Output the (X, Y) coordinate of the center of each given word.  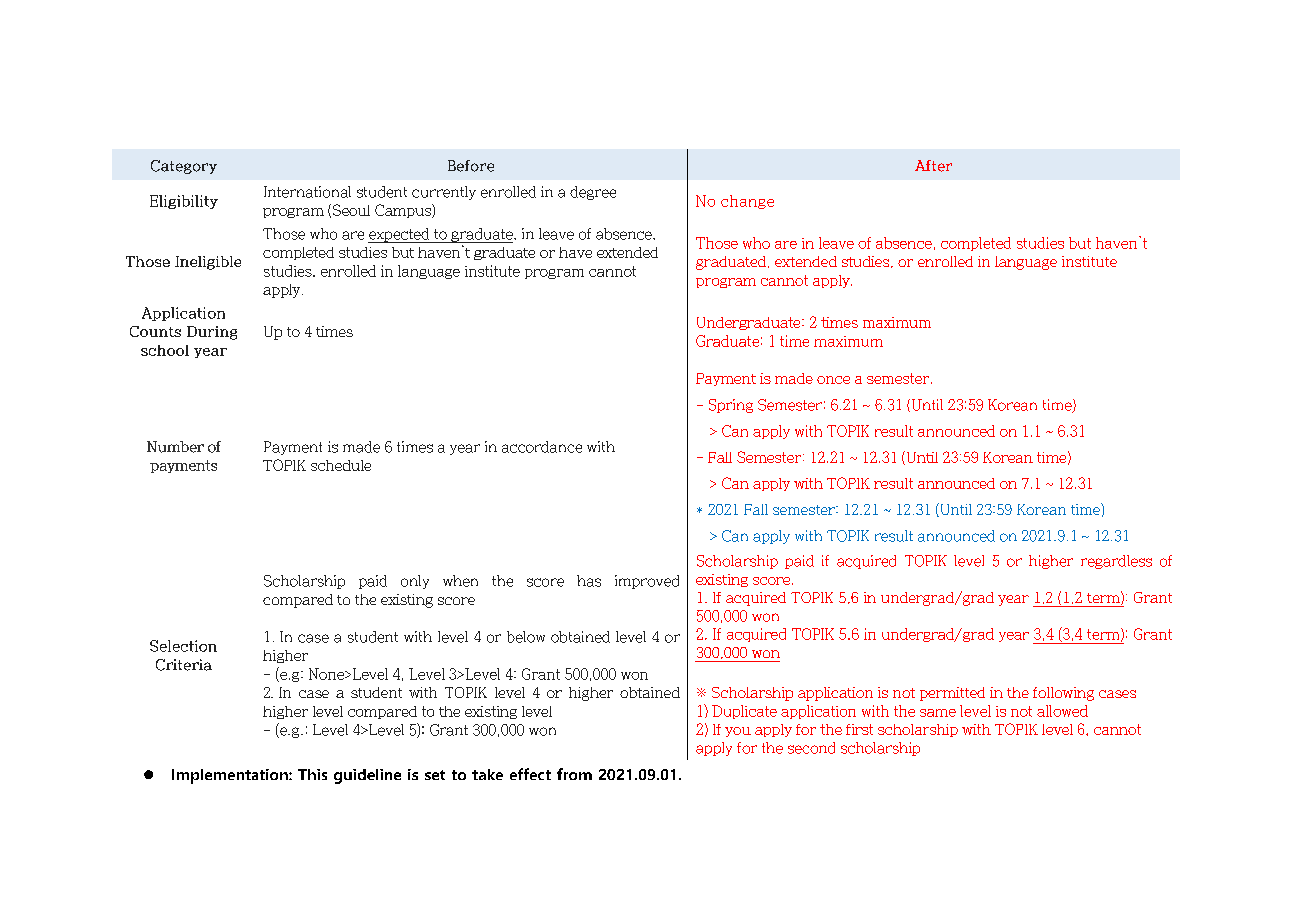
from (574, 774)
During (212, 333)
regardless (1116, 562)
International (307, 192)
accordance (542, 447)
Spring (731, 406)
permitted (952, 694)
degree (593, 193)
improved (647, 582)
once (833, 380)
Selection (183, 646)
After (933, 166)
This (312, 774)
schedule (341, 465)
